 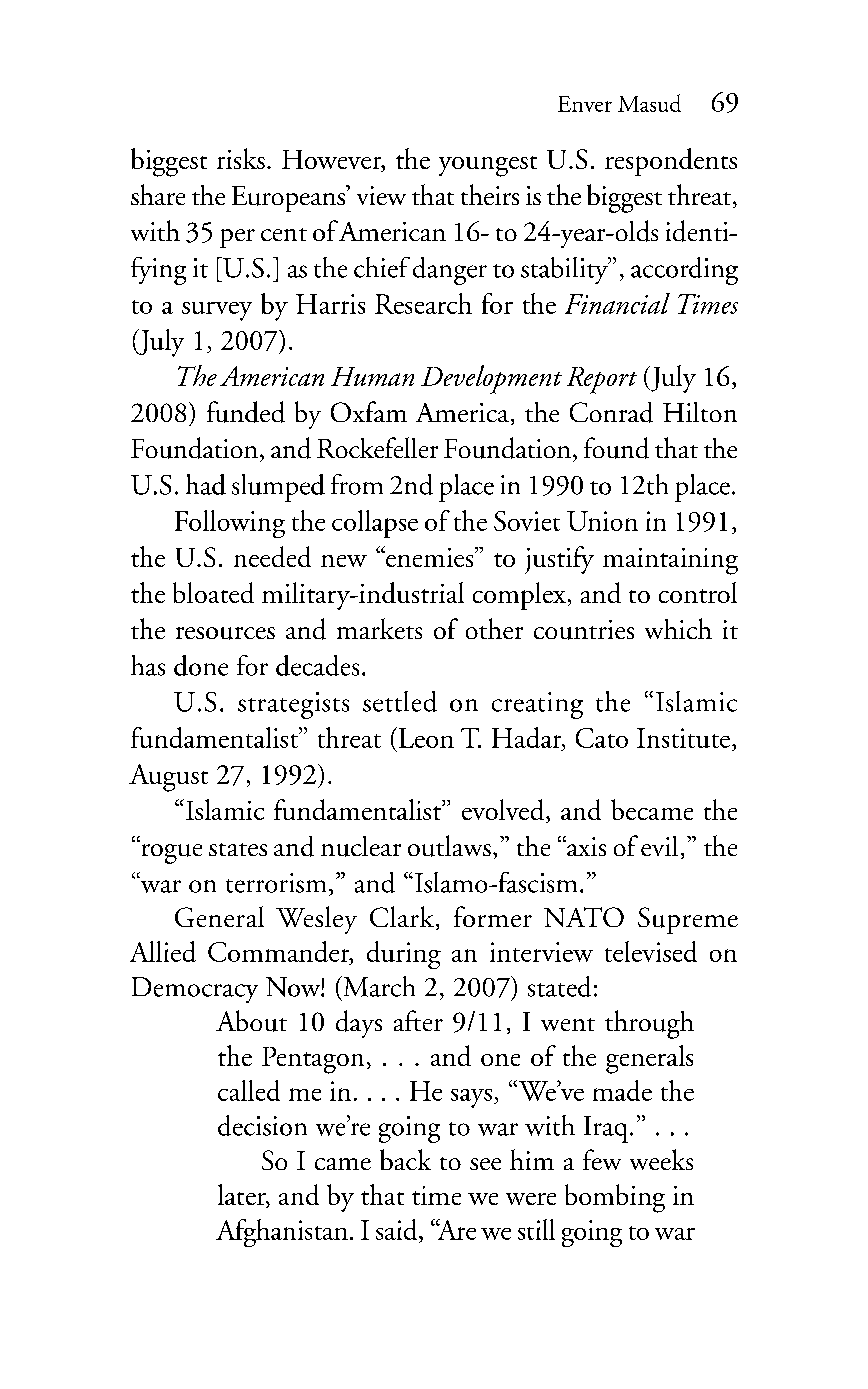 I want to click on bombing, so click(x=615, y=1198).
